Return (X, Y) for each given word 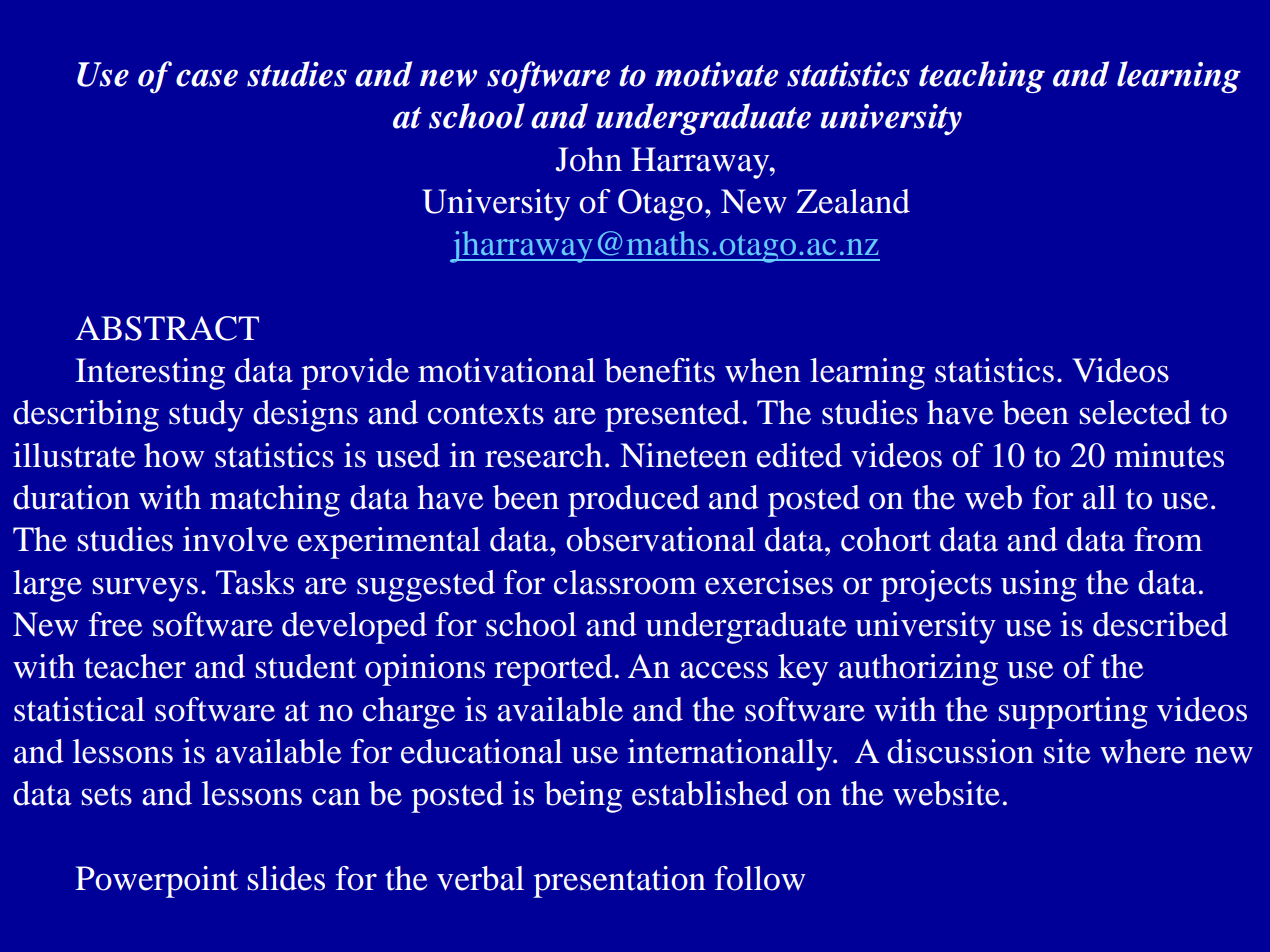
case (207, 78)
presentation (619, 882)
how (174, 455)
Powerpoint (156, 882)
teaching (982, 77)
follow (760, 878)
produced (634, 501)
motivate (716, 74)
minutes (1169, 455)
